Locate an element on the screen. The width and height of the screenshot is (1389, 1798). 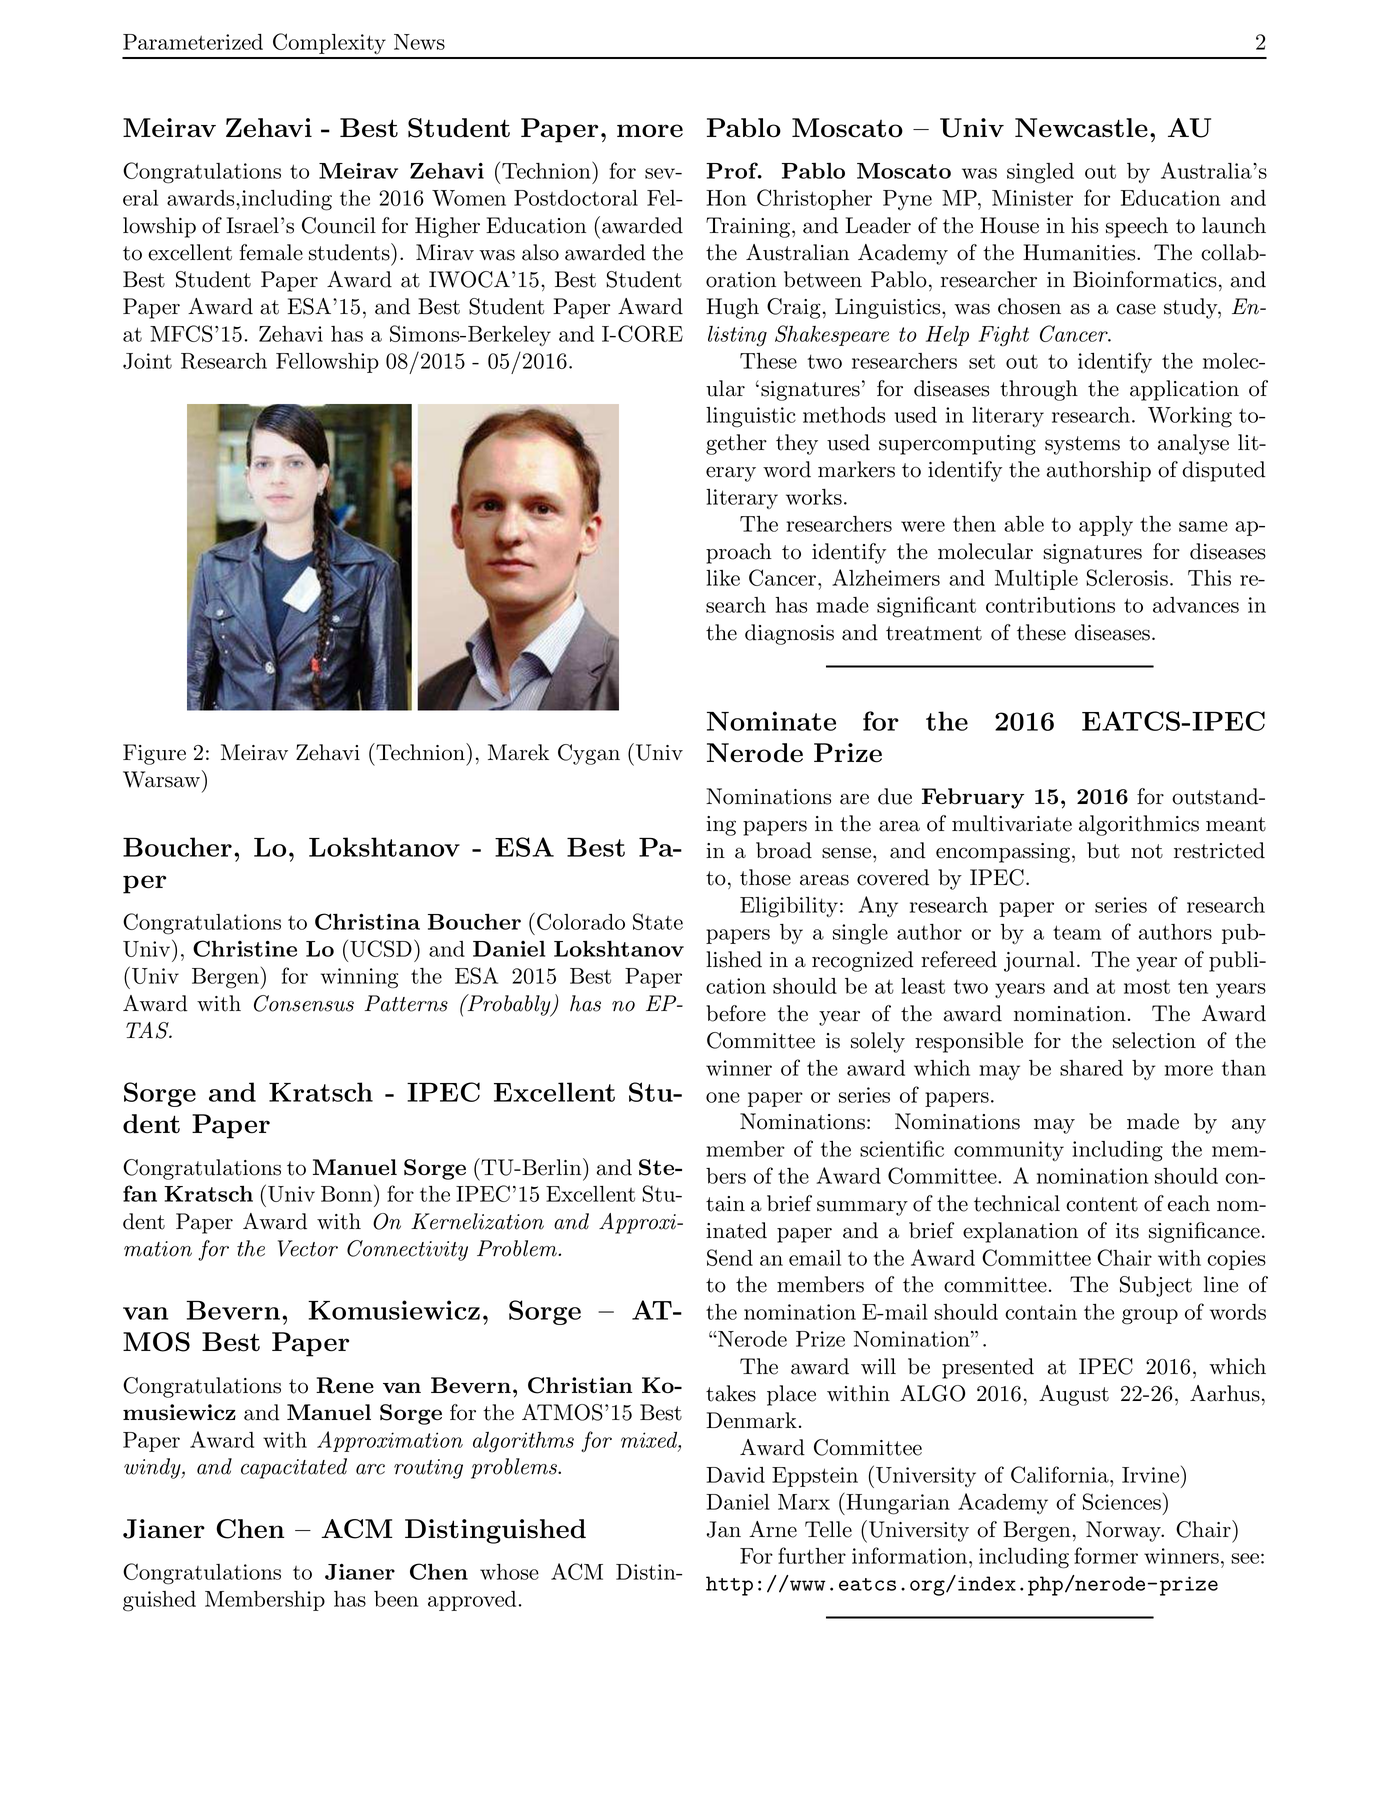
Parameterized is located at coordinates (193, 42).
